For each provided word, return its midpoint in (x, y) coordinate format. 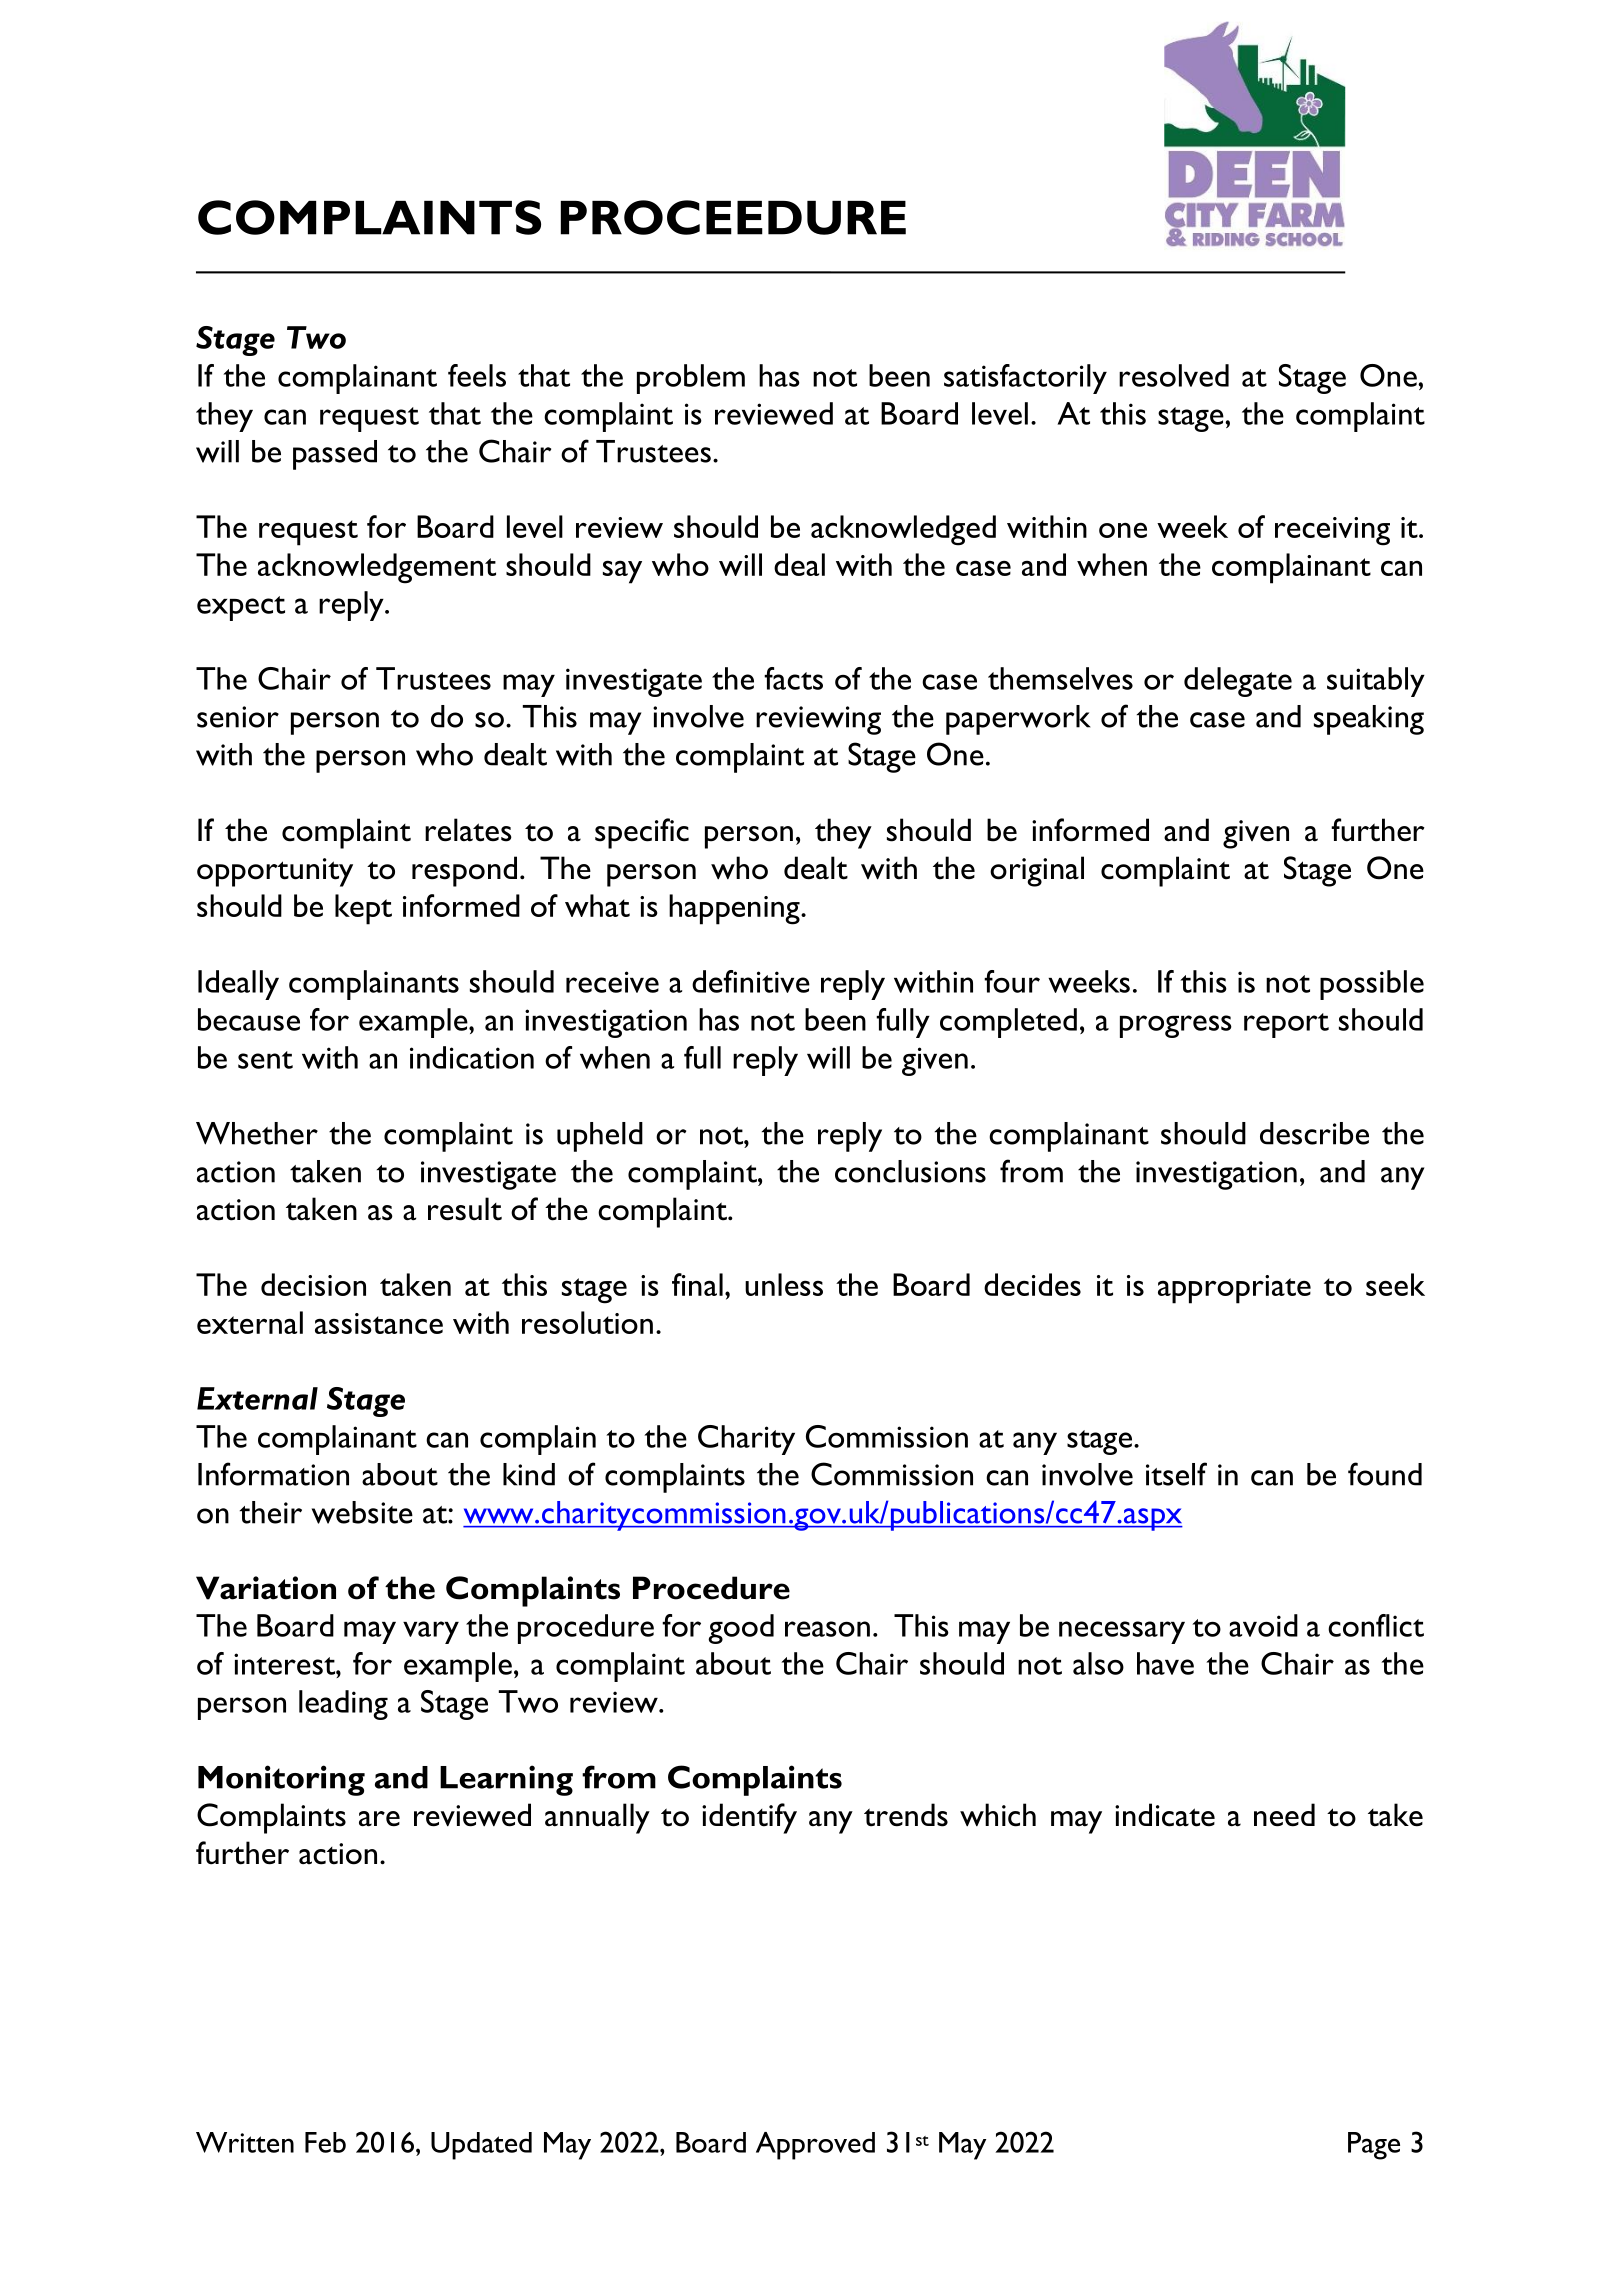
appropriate (1234, 1289)
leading (343, 1705)
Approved (815, 2146)
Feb (325, 2142)
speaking (1369, 720)
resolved (1174, 375)
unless (784, 1284)
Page (1374, 2146)
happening (735, 909)
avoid (1263, 1625)
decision (313, 1284)
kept (363, 909)
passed (335, 455)
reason (827, 1629)
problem (691, 379)
